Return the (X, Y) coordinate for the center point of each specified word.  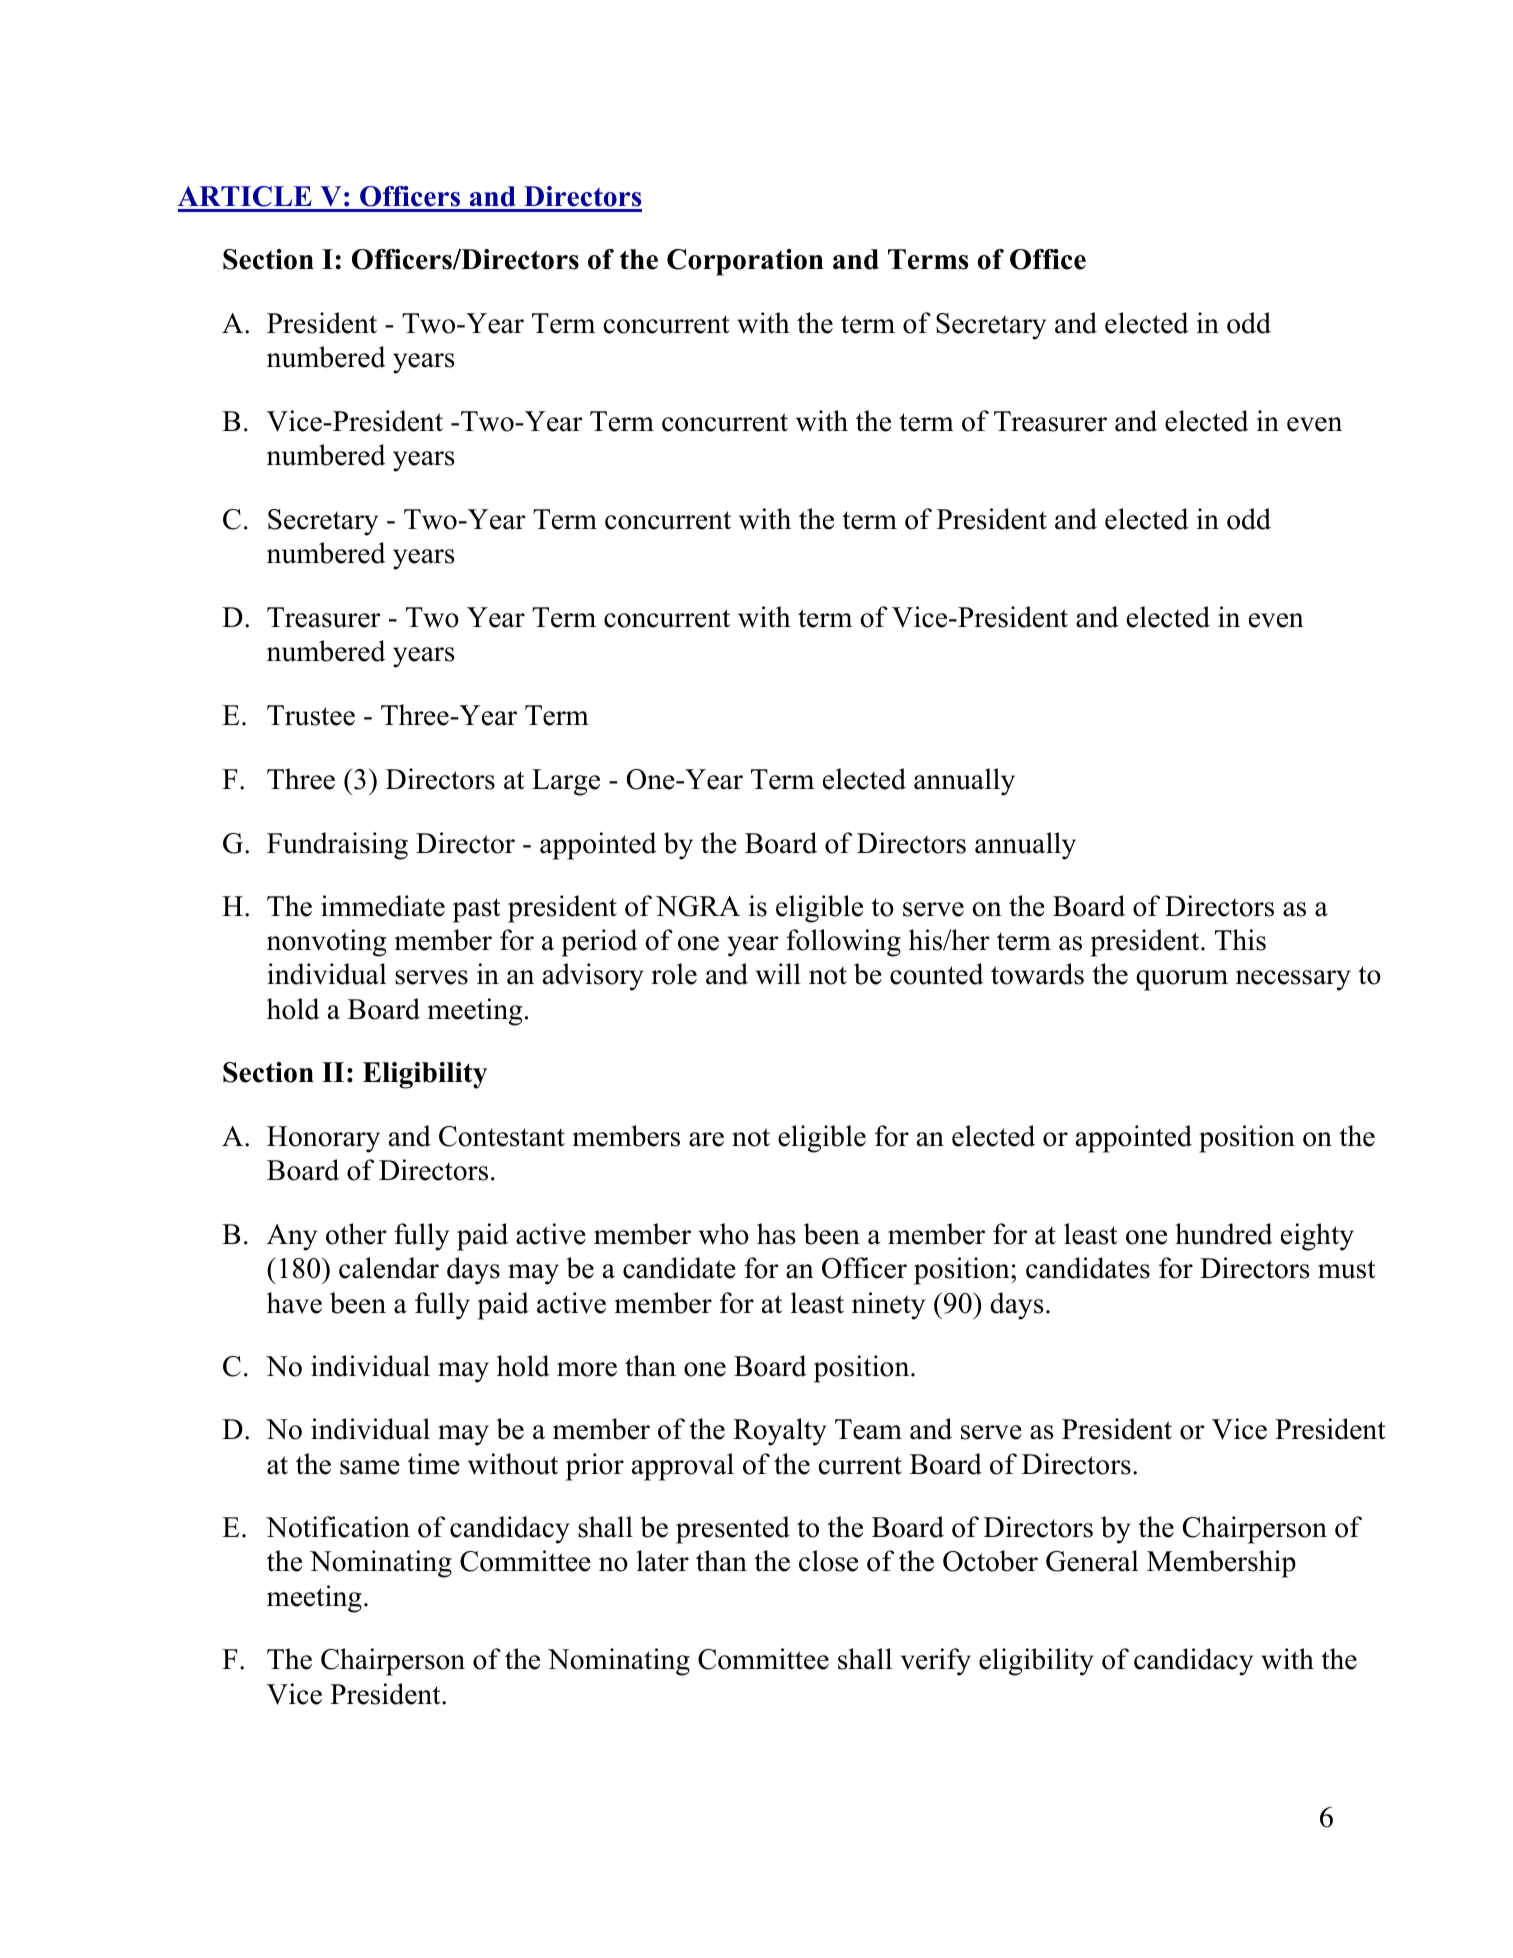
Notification (338, 1527)
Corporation (745, 262)
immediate (383, 906)
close (828, 1561)
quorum (1182, 980)
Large (566, 782)
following (843, 943)
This (1240, 940)
